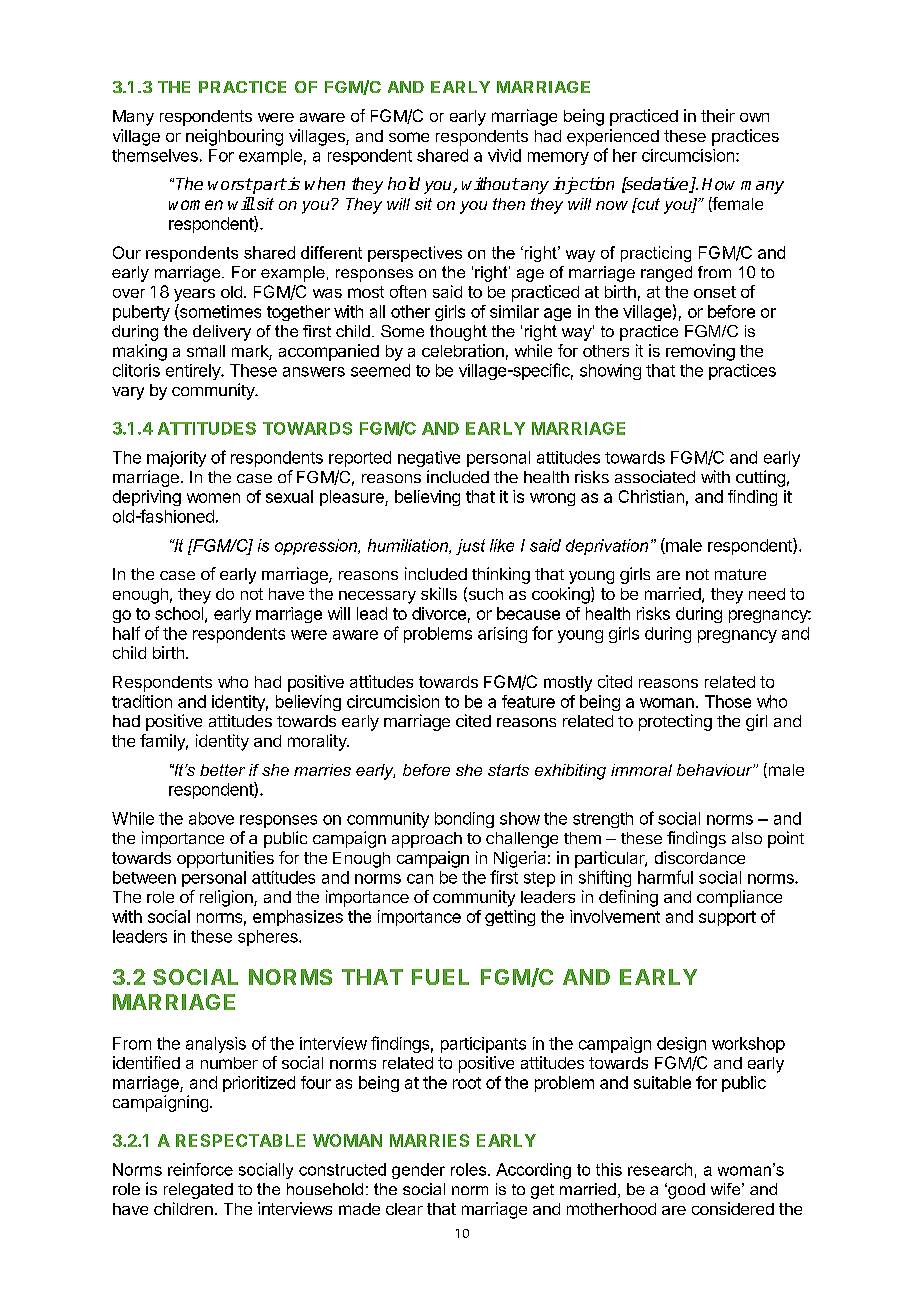 This document has height=1308, width=924. Describe the element at coordinates (655, 476) in the document. I see `associated` at that location.
